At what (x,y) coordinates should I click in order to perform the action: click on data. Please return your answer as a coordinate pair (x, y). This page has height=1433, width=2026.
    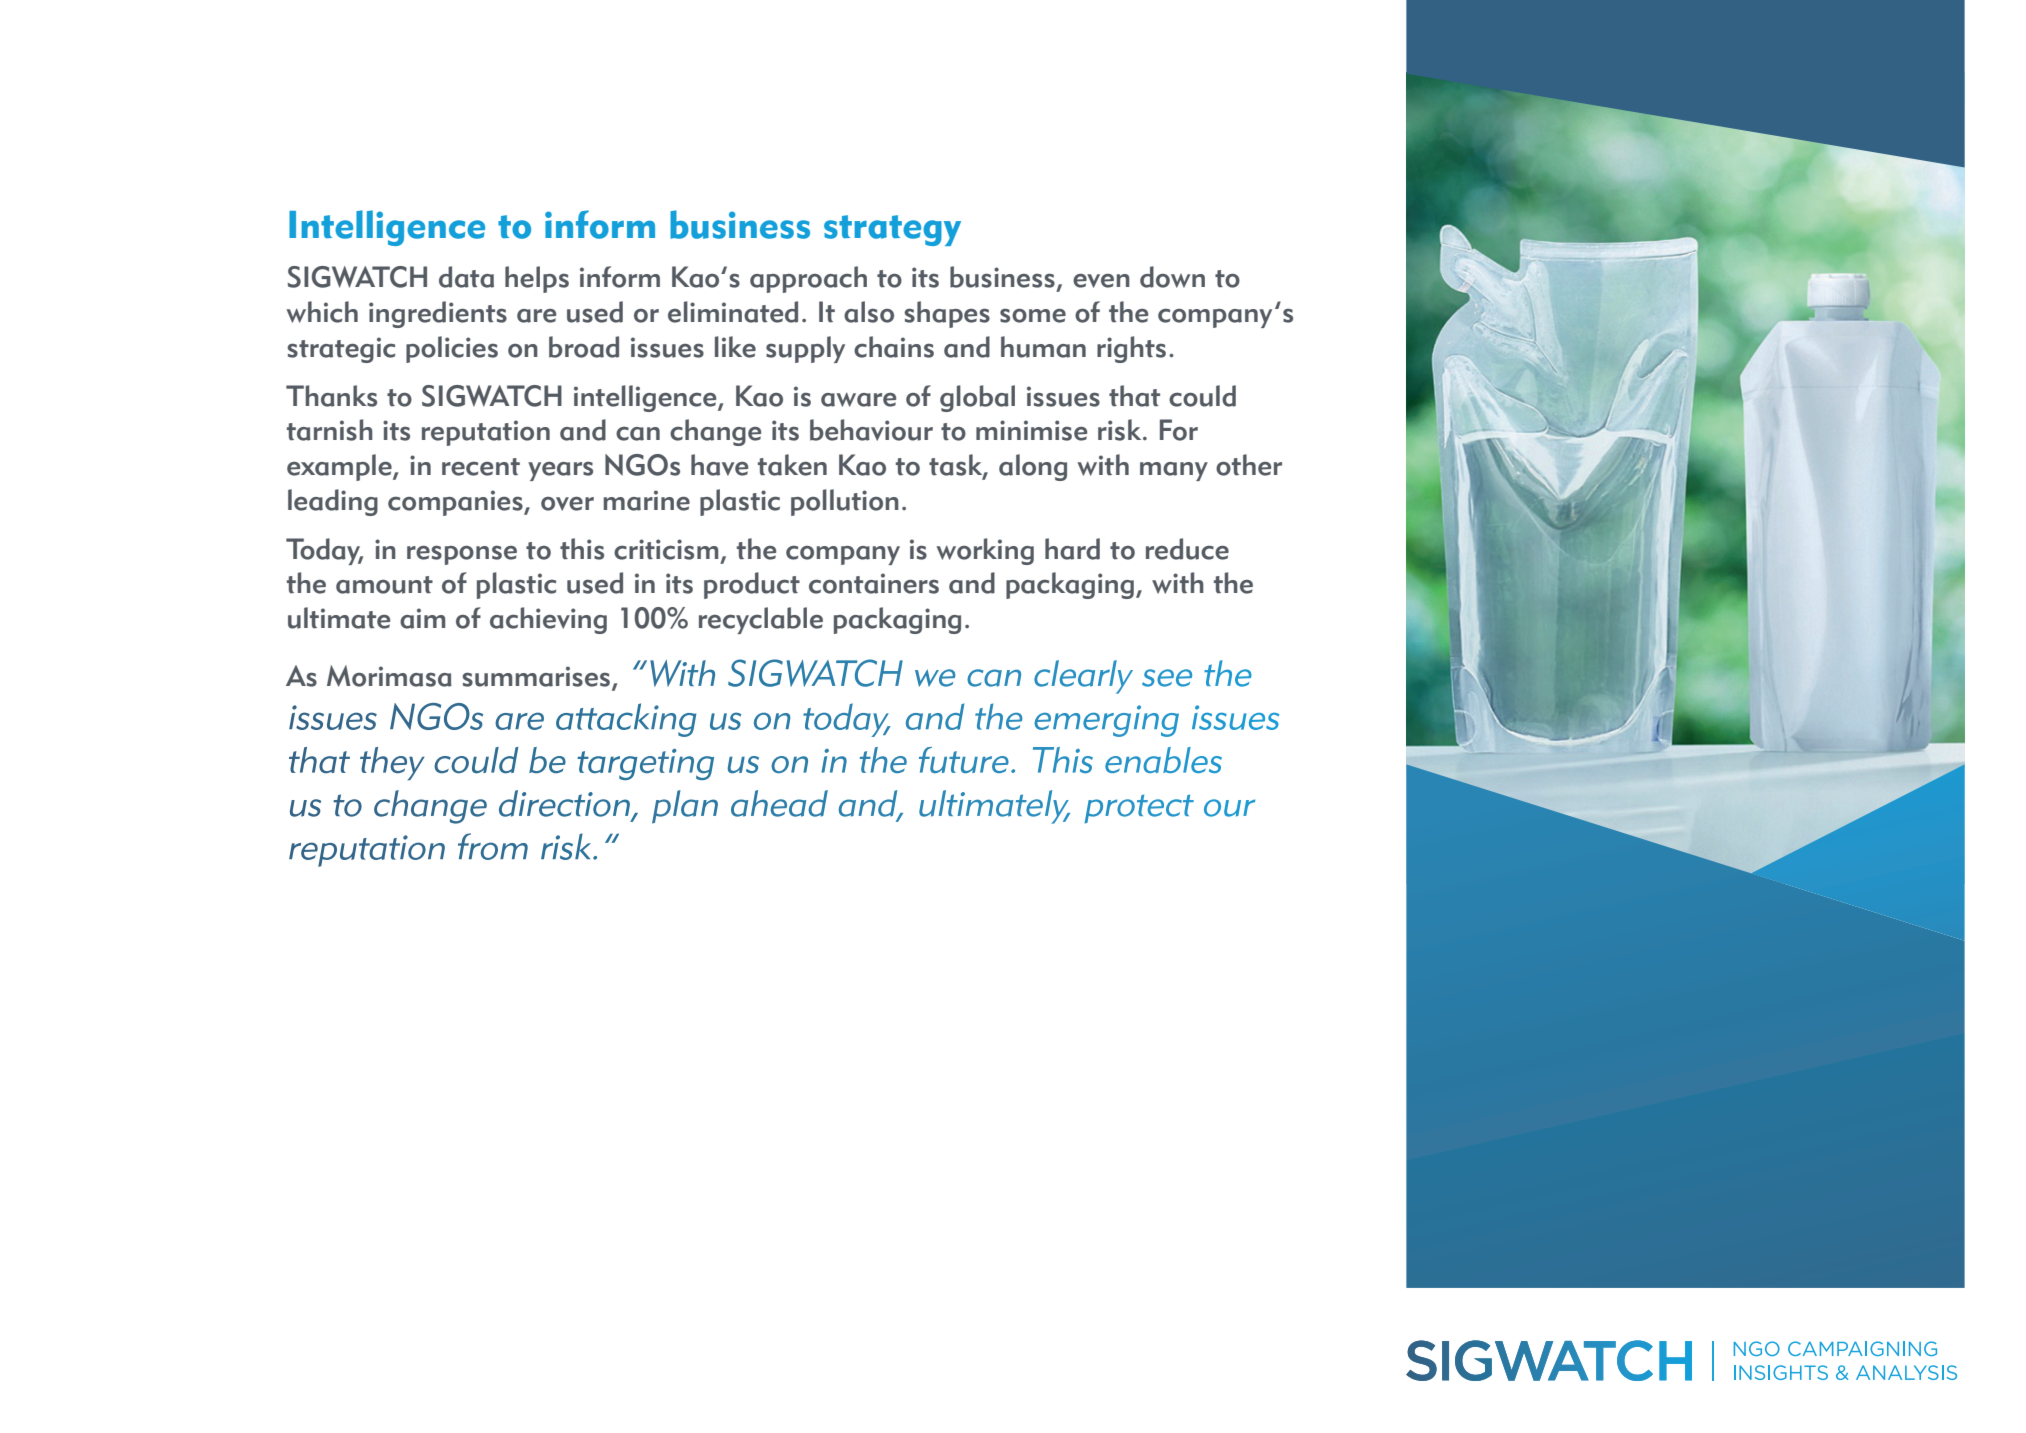
    Looking at the image, I should click on (466, 277).
